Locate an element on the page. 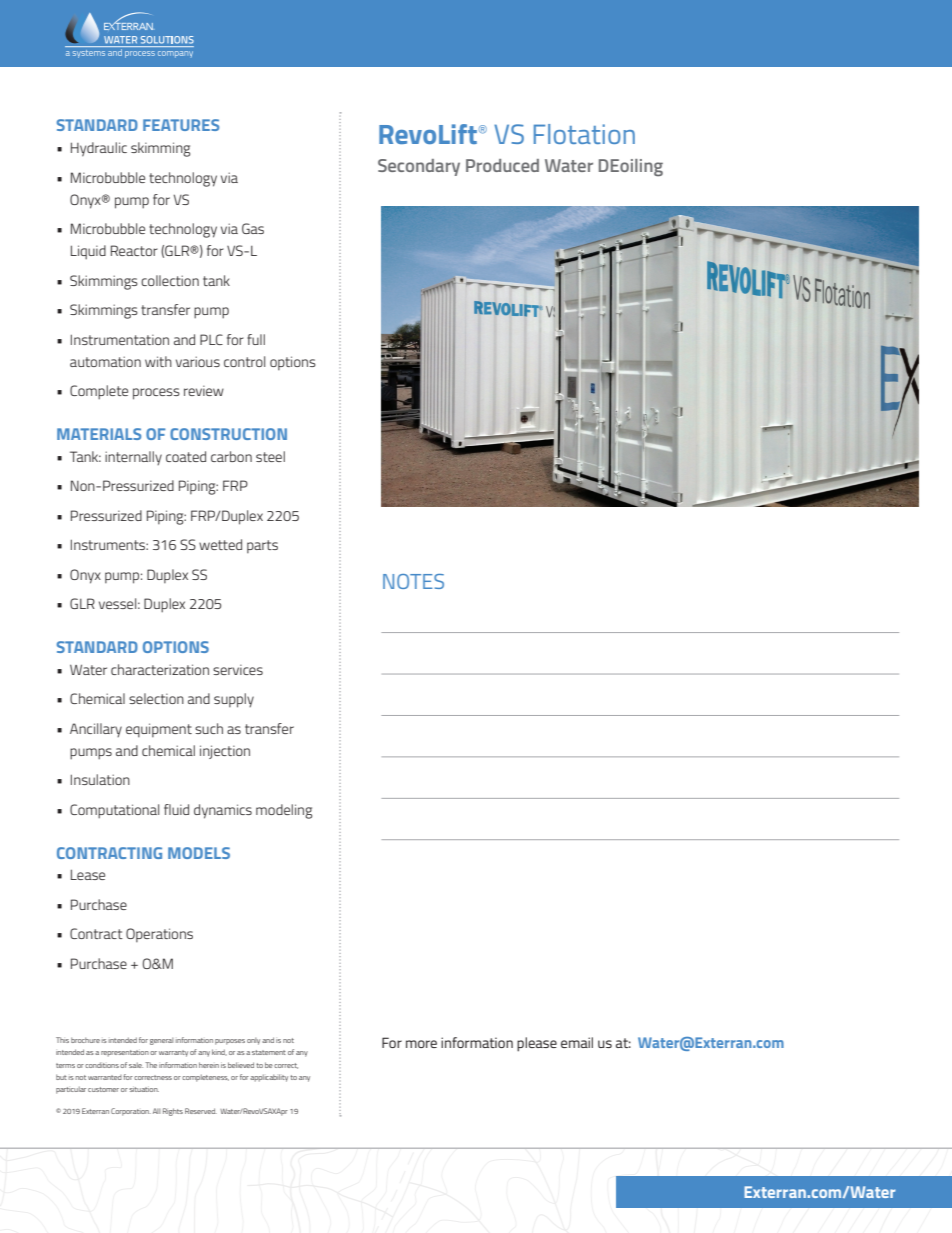  Secondary is located at coordinates (419, 167).
